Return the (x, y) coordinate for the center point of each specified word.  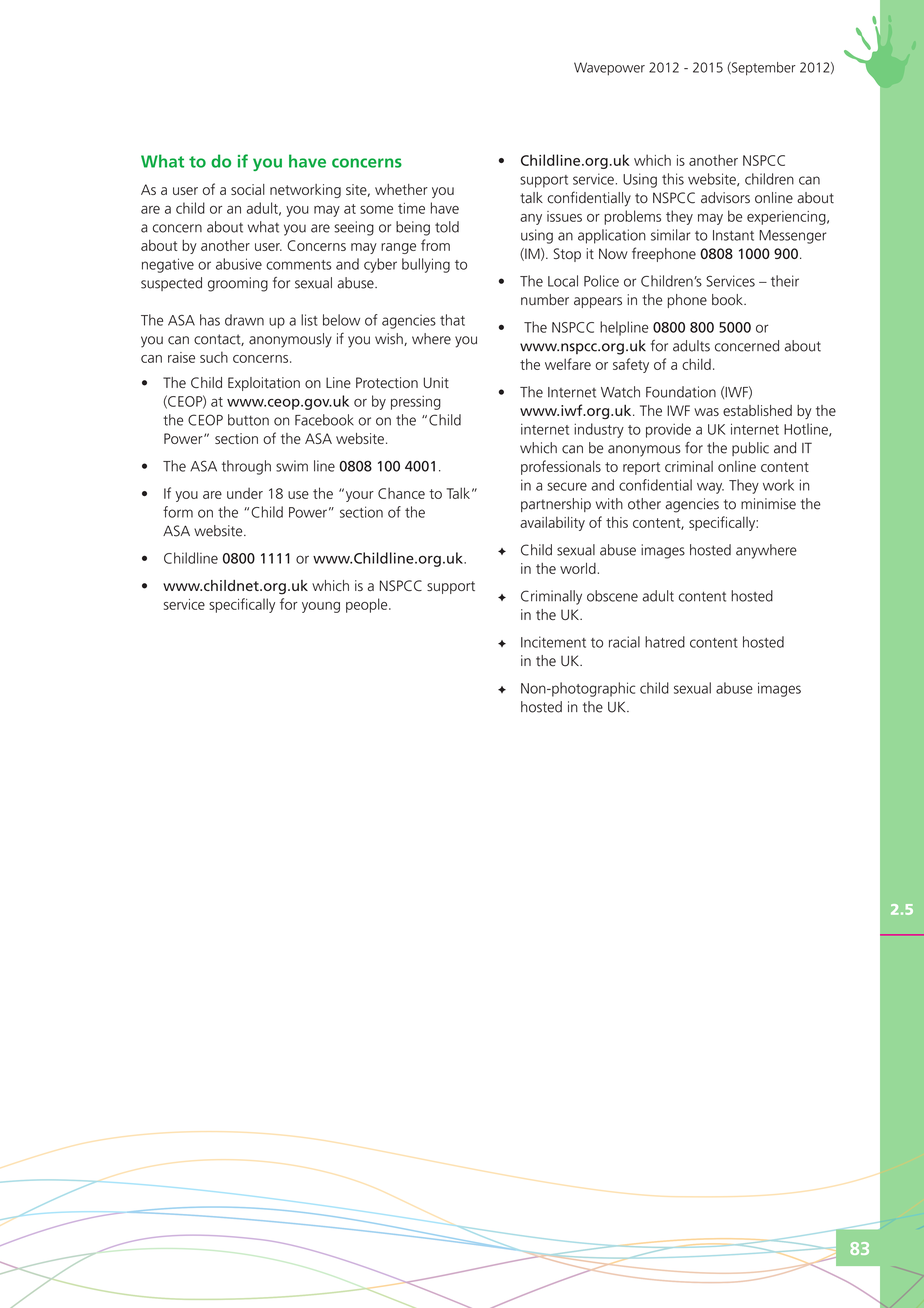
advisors (725, 198)
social (248, 189)
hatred (665, 642)
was (706, 412)
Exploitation (264, 384)
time (411, 208)
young (321, 607)
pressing (416, 403)
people (368, 605)
